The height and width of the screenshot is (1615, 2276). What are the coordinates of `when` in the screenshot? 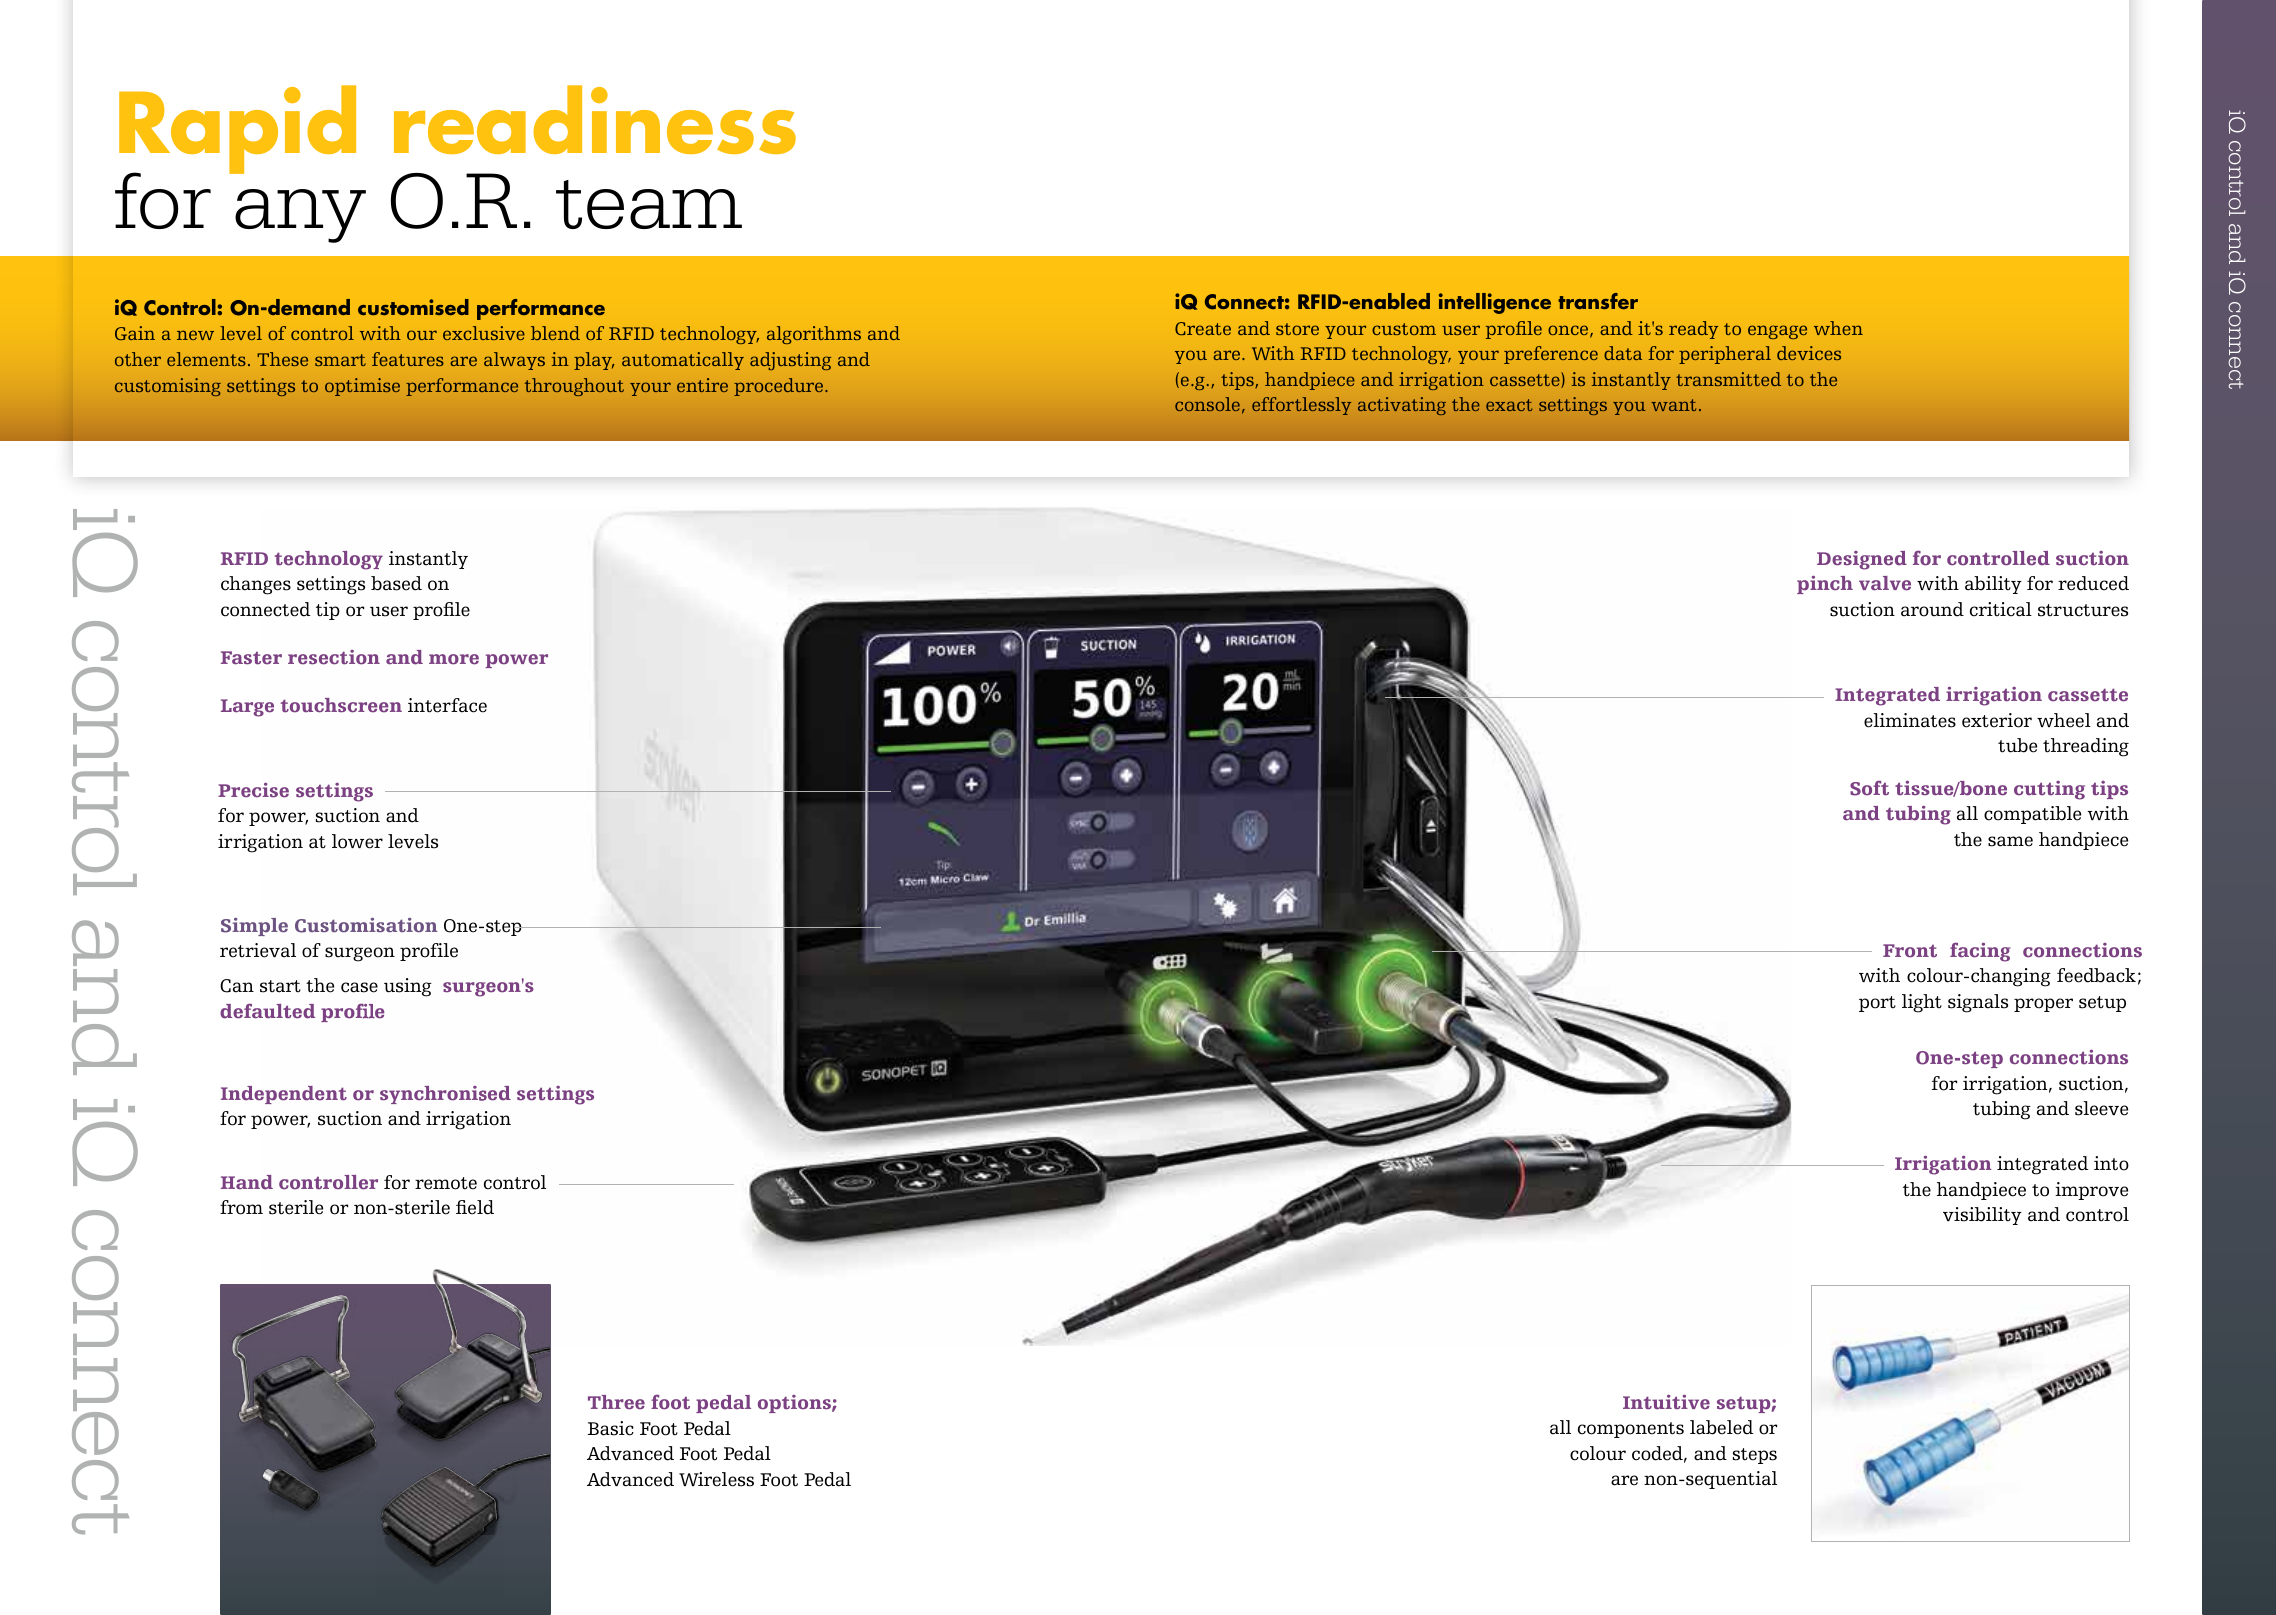 It's located at (1838, 328).
